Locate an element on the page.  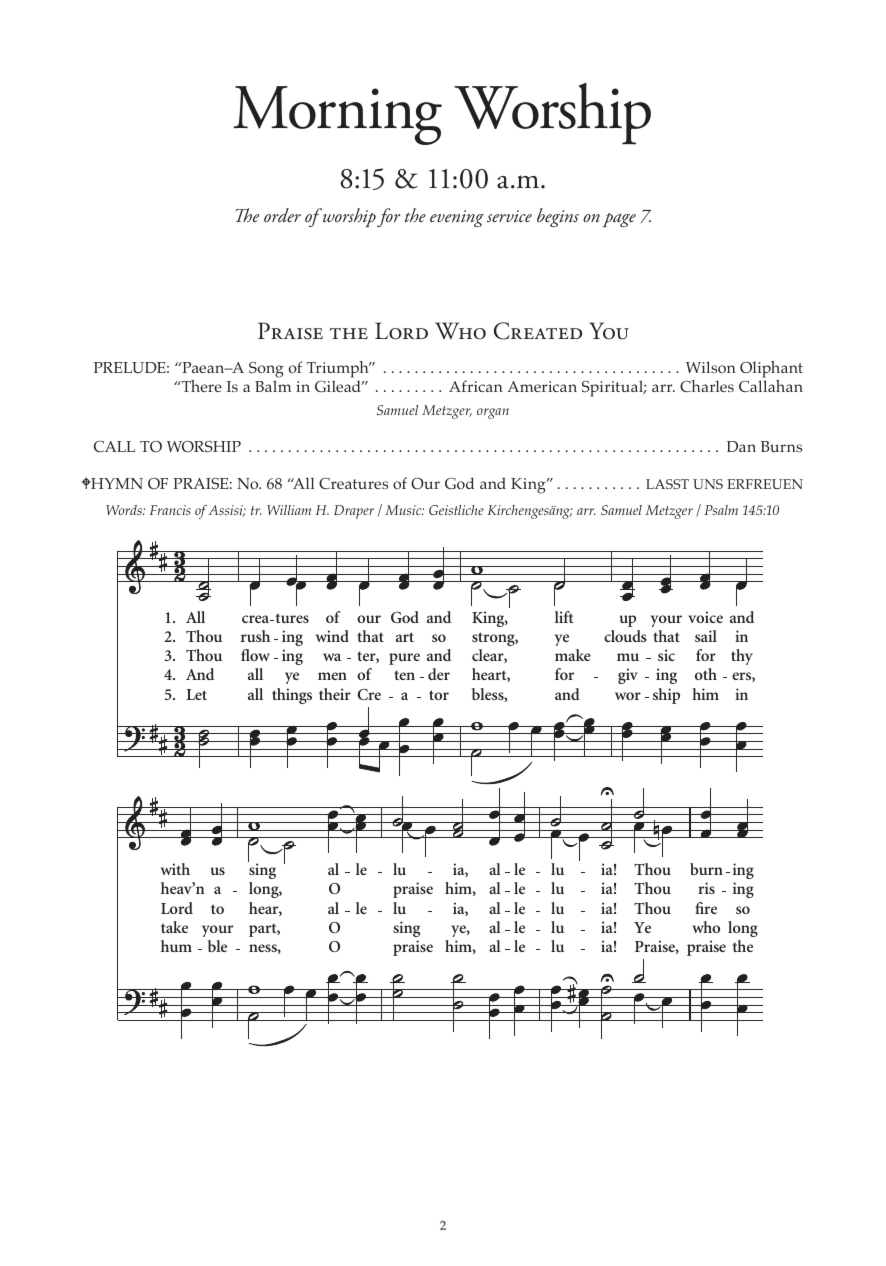
organ is located at coordinates (493, 413).
